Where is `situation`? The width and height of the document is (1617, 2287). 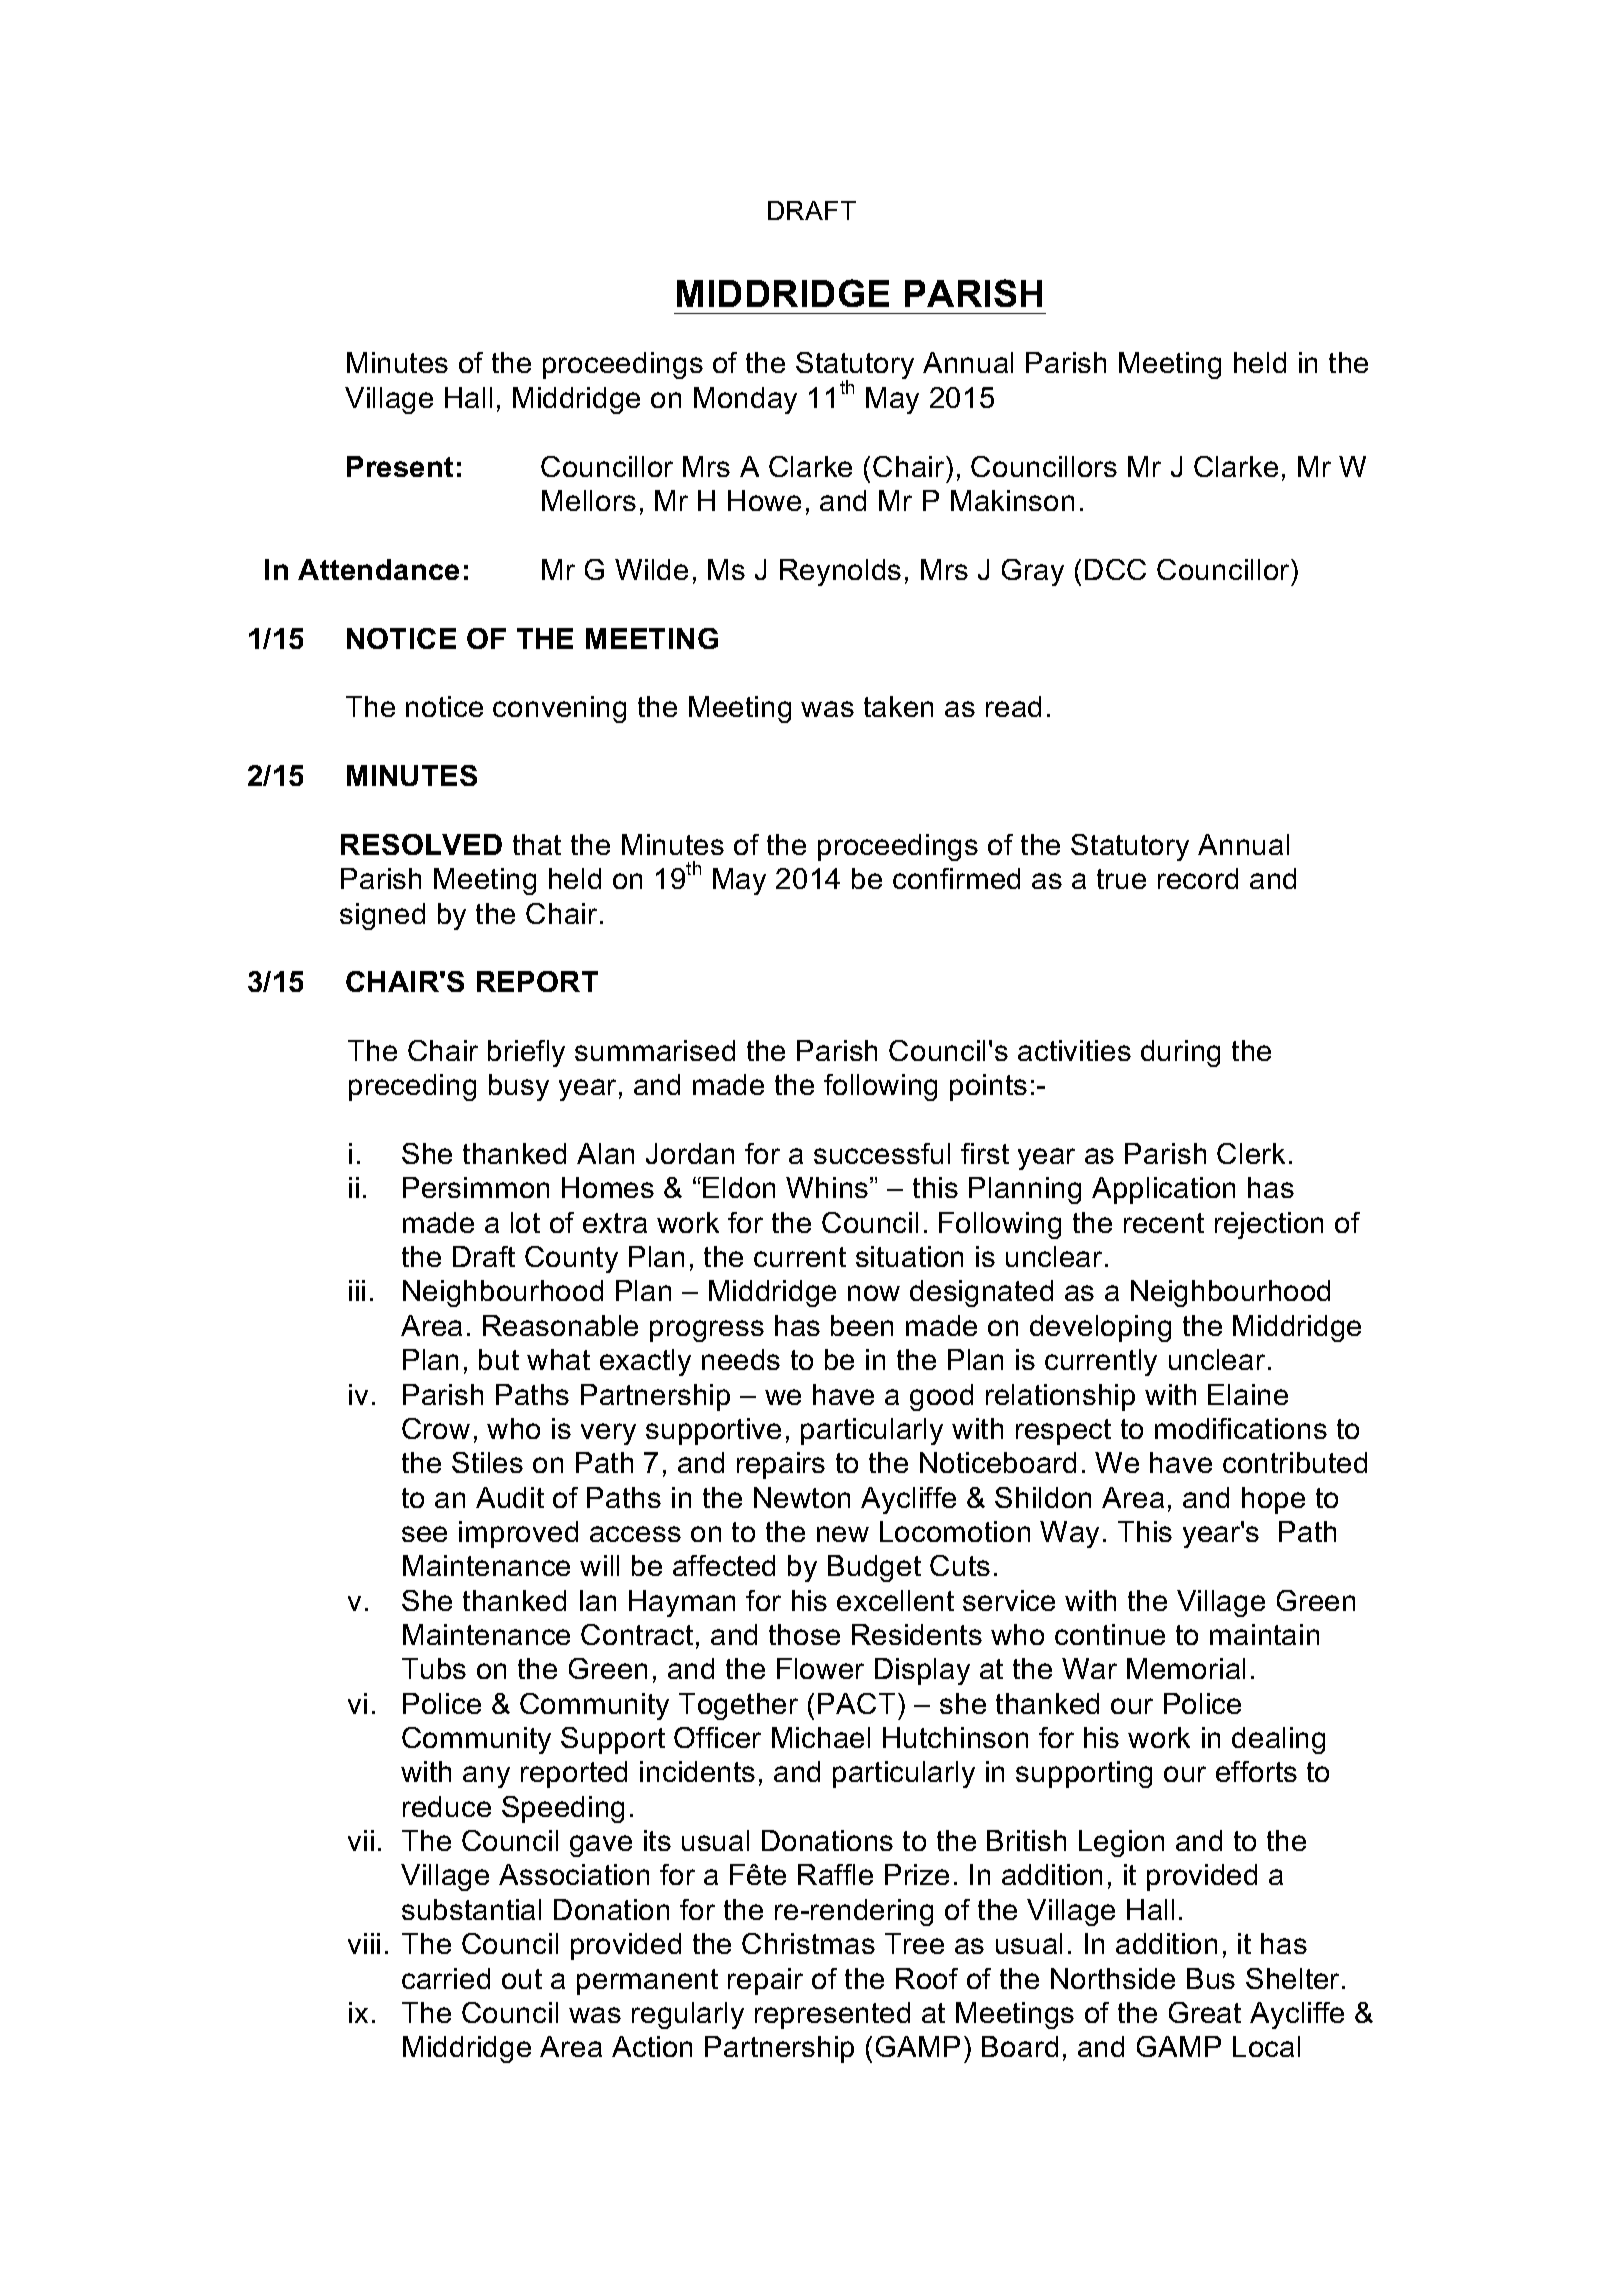 situation is located at coordinates (909, 1256).
